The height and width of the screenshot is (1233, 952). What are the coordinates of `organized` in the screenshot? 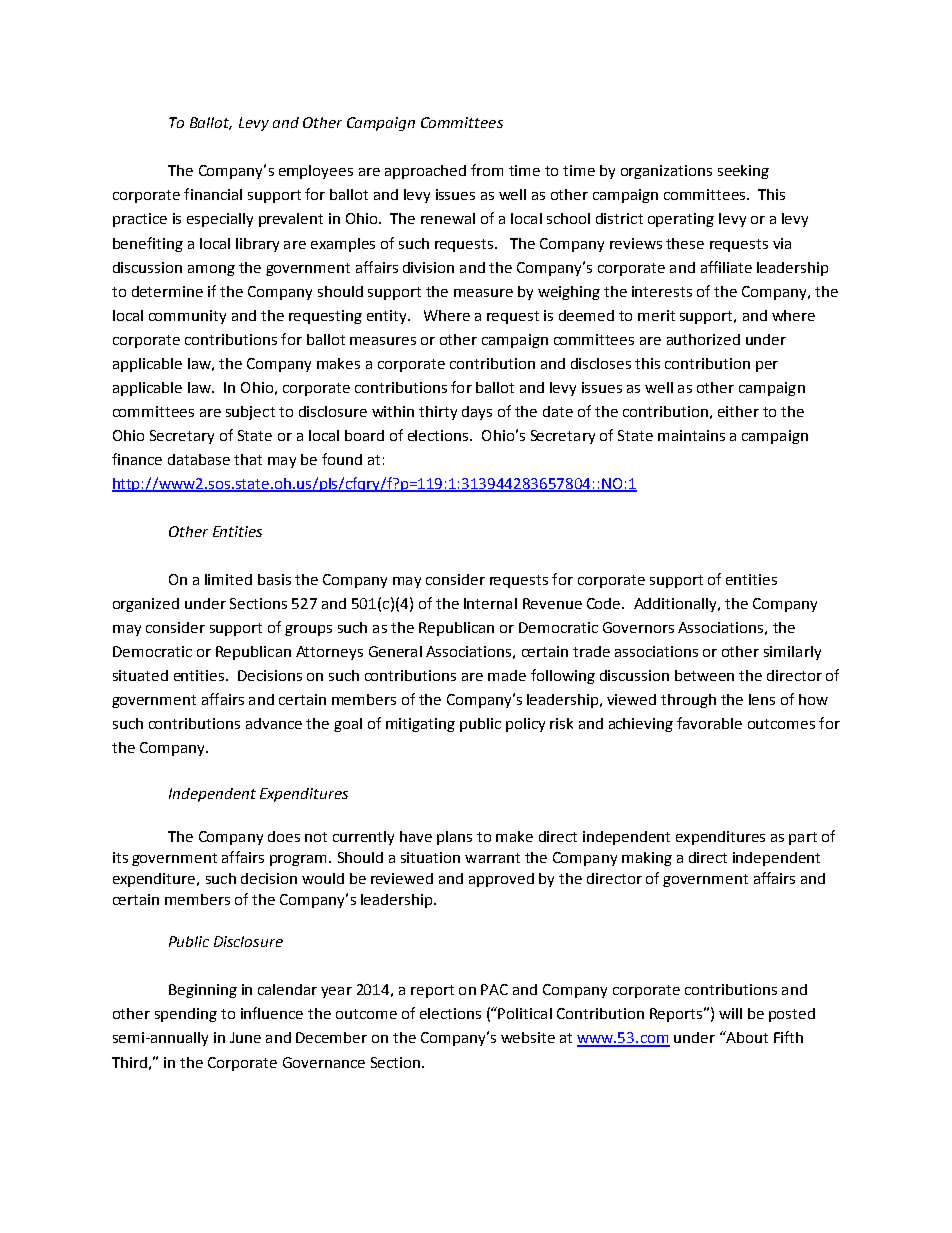 It's located at (146, 605).
